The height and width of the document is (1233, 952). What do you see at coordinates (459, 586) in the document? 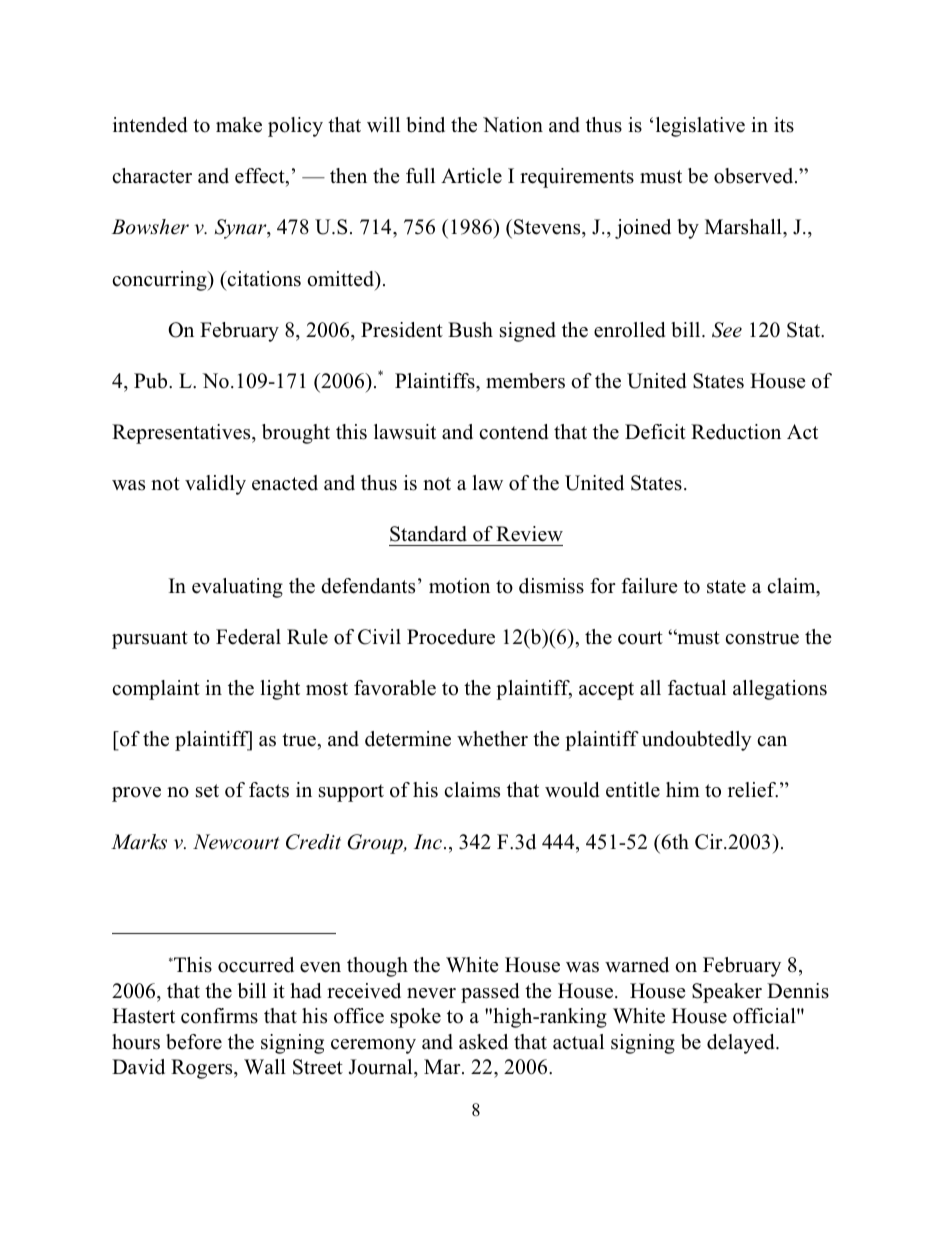
I see `motion` at bounding box center [459, 586].
